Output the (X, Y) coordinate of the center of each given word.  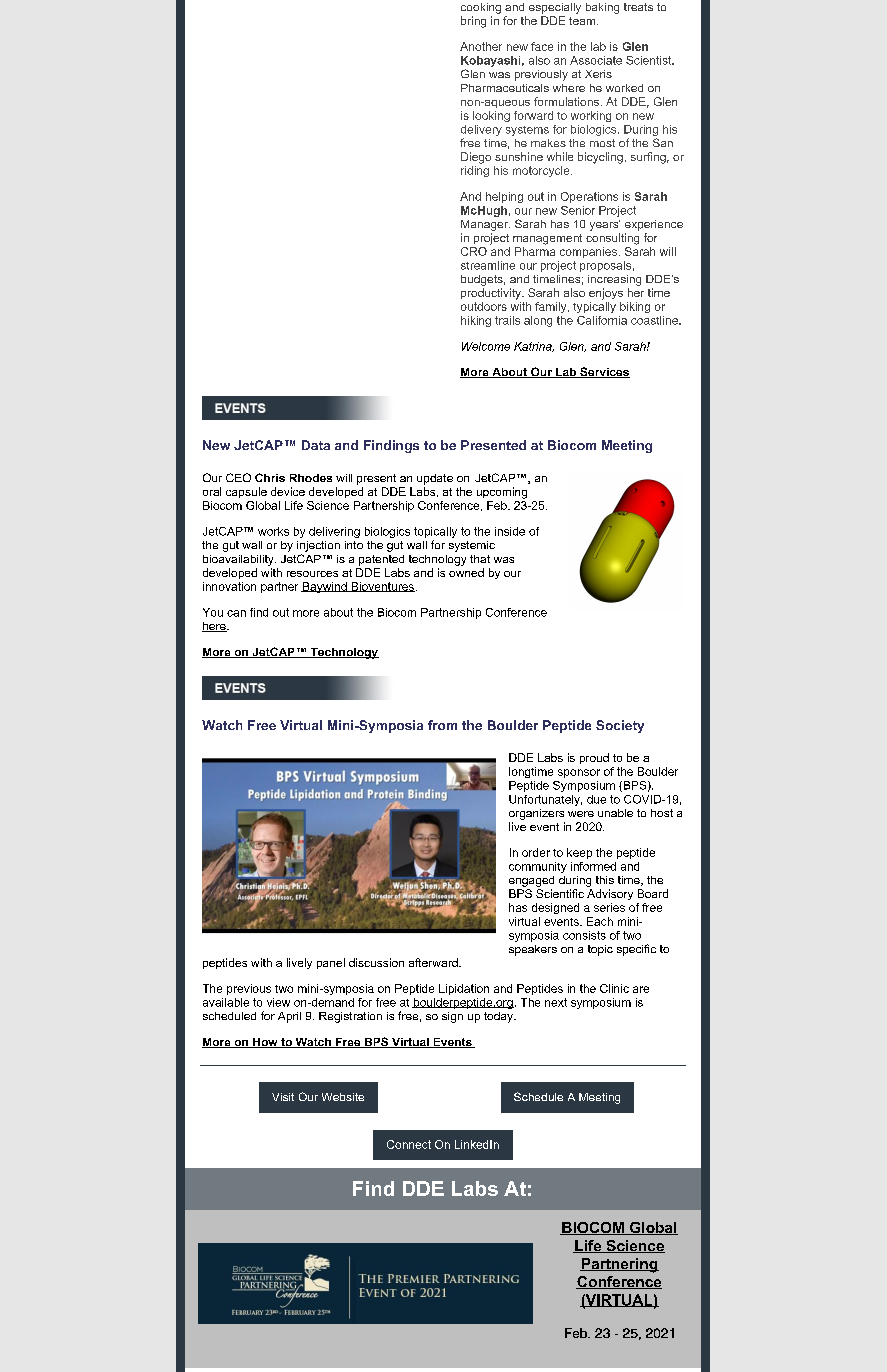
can (236, 613)
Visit (283, 1097)
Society (620, 726)
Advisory (610, 894)
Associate (596, 60)
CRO (474, 251)
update (435, 479)
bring (473, 22)
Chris (270, 477)
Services (604, 372)
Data (316, 445)
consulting (612, 239)
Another (481, 46)
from (442, 725)
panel (331, 963)
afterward (434, 962)
